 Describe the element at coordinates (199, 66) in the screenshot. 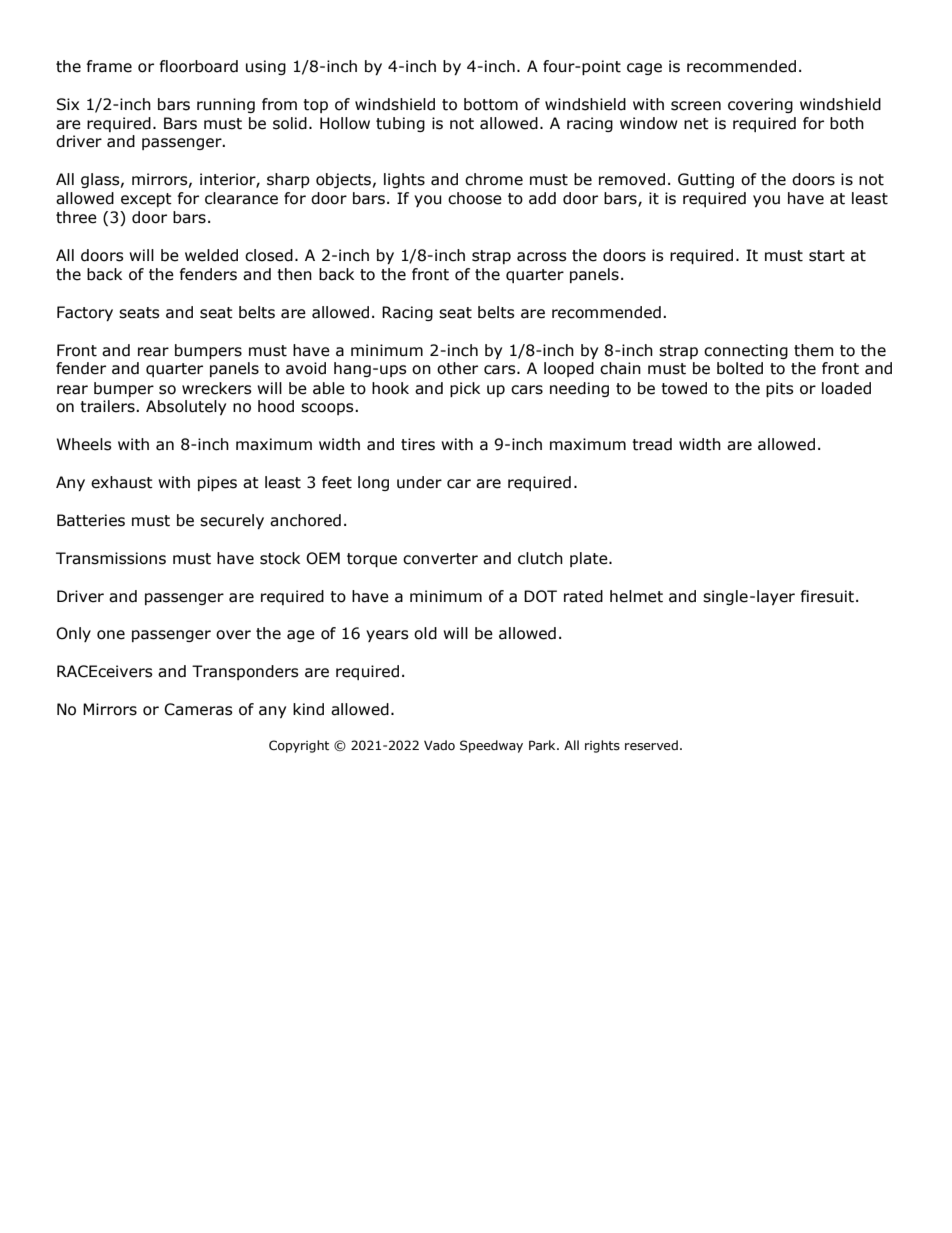

I see `floorboard` at that location.
